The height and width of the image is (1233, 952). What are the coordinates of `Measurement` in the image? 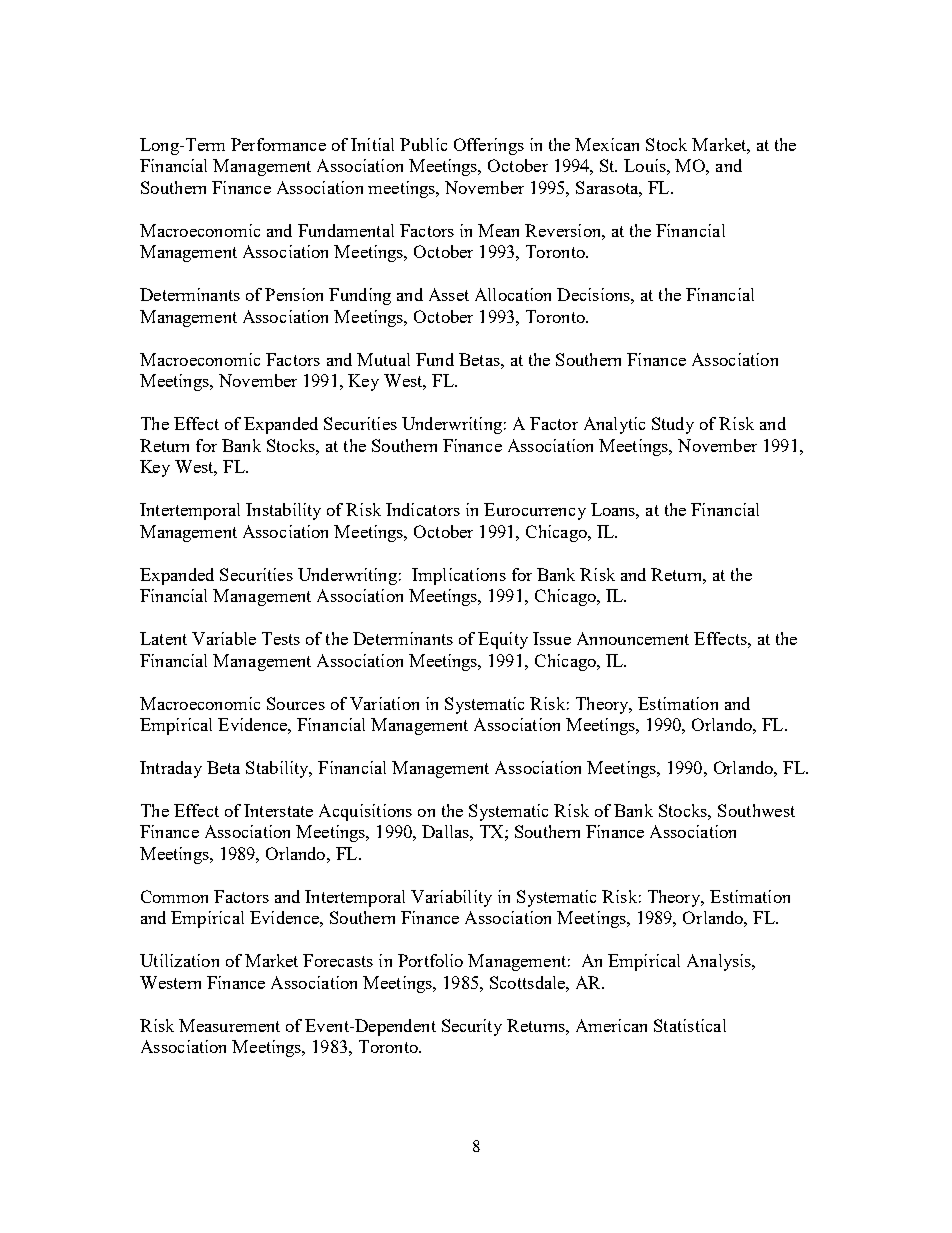 It's located at (229, 1025).
